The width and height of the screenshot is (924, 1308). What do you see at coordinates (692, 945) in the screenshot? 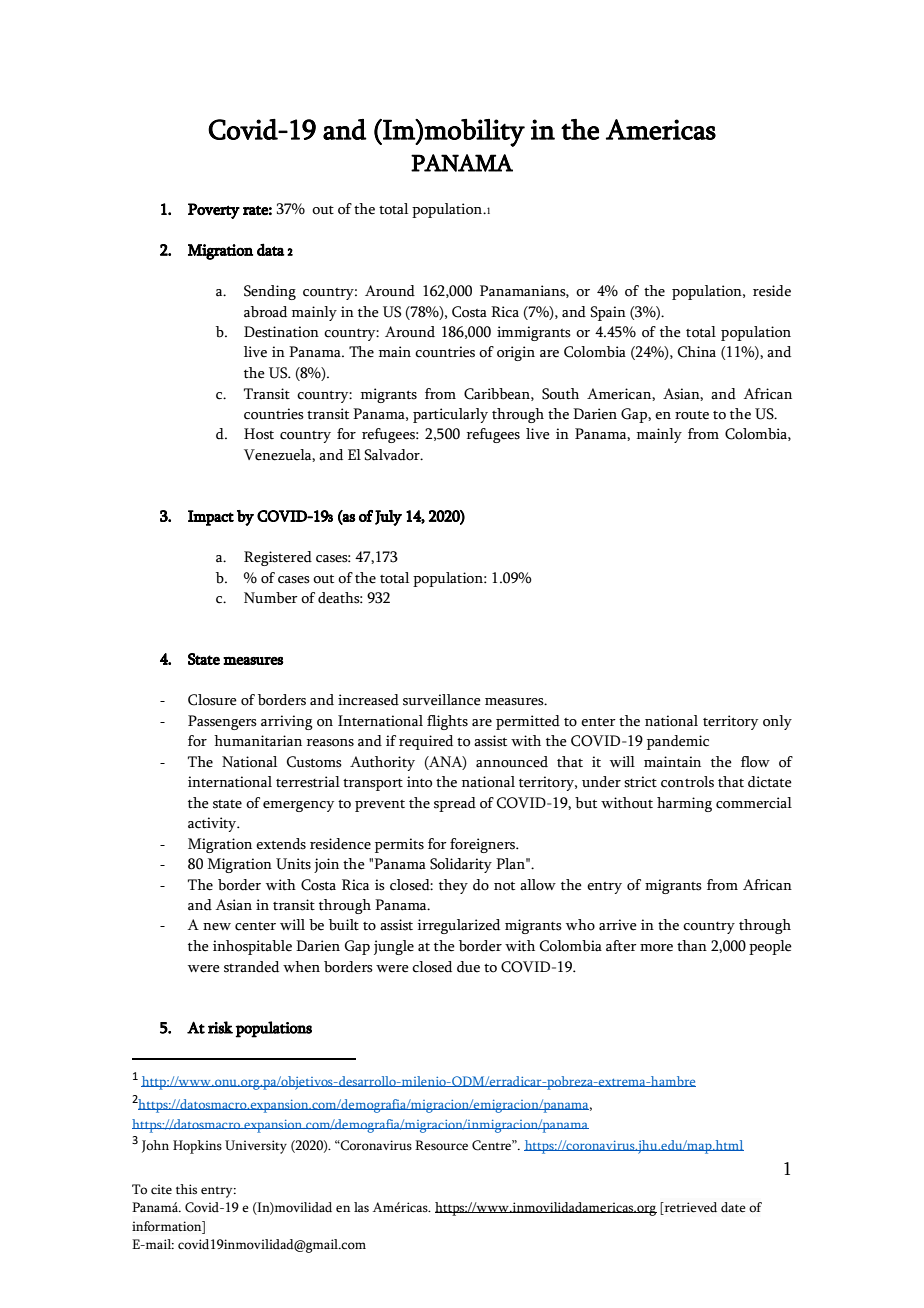
I see `than` at bounding box center [692, 945].
